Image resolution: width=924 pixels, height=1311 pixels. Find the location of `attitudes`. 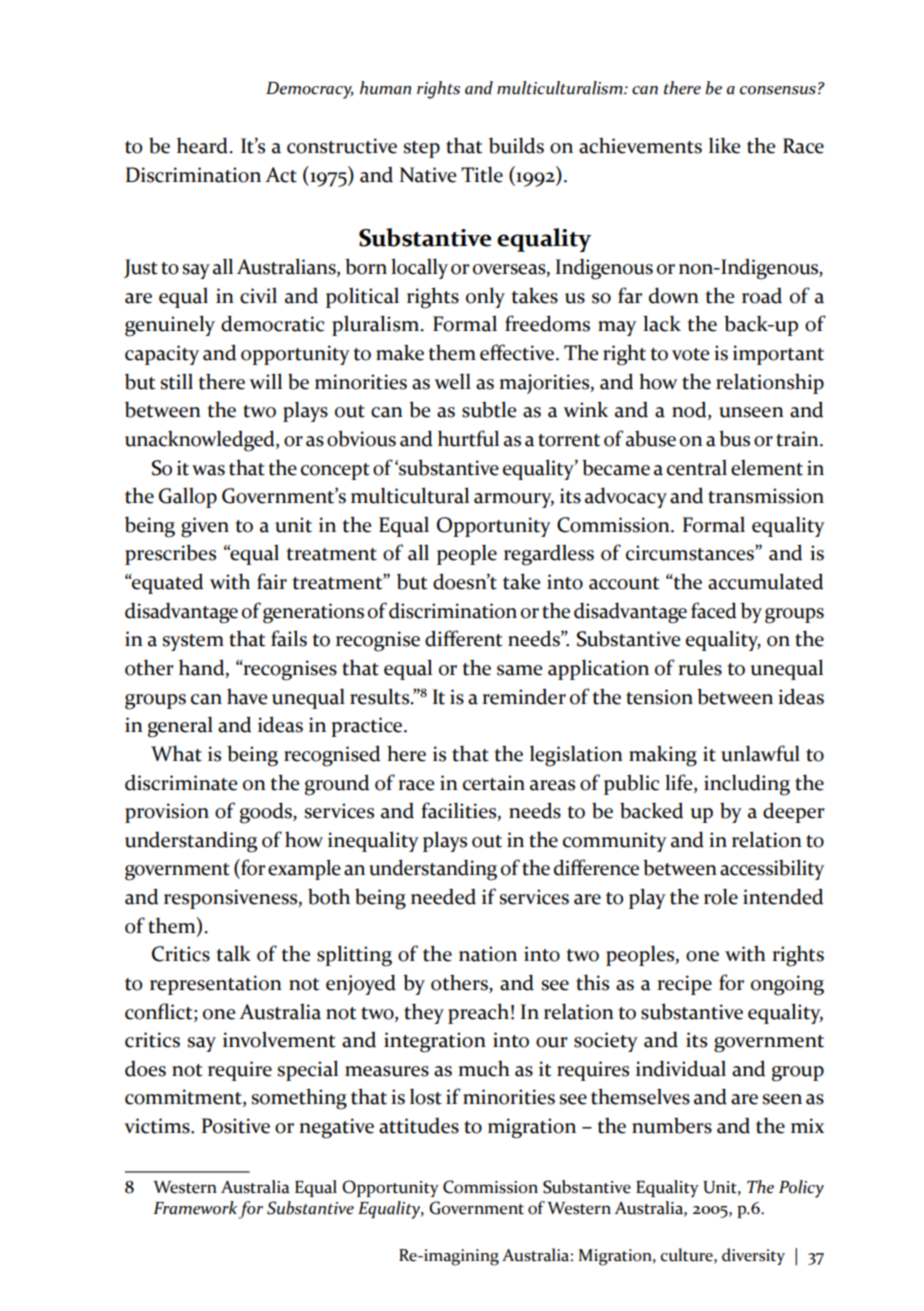

attitudes is located at coordinates (419, 1125).
